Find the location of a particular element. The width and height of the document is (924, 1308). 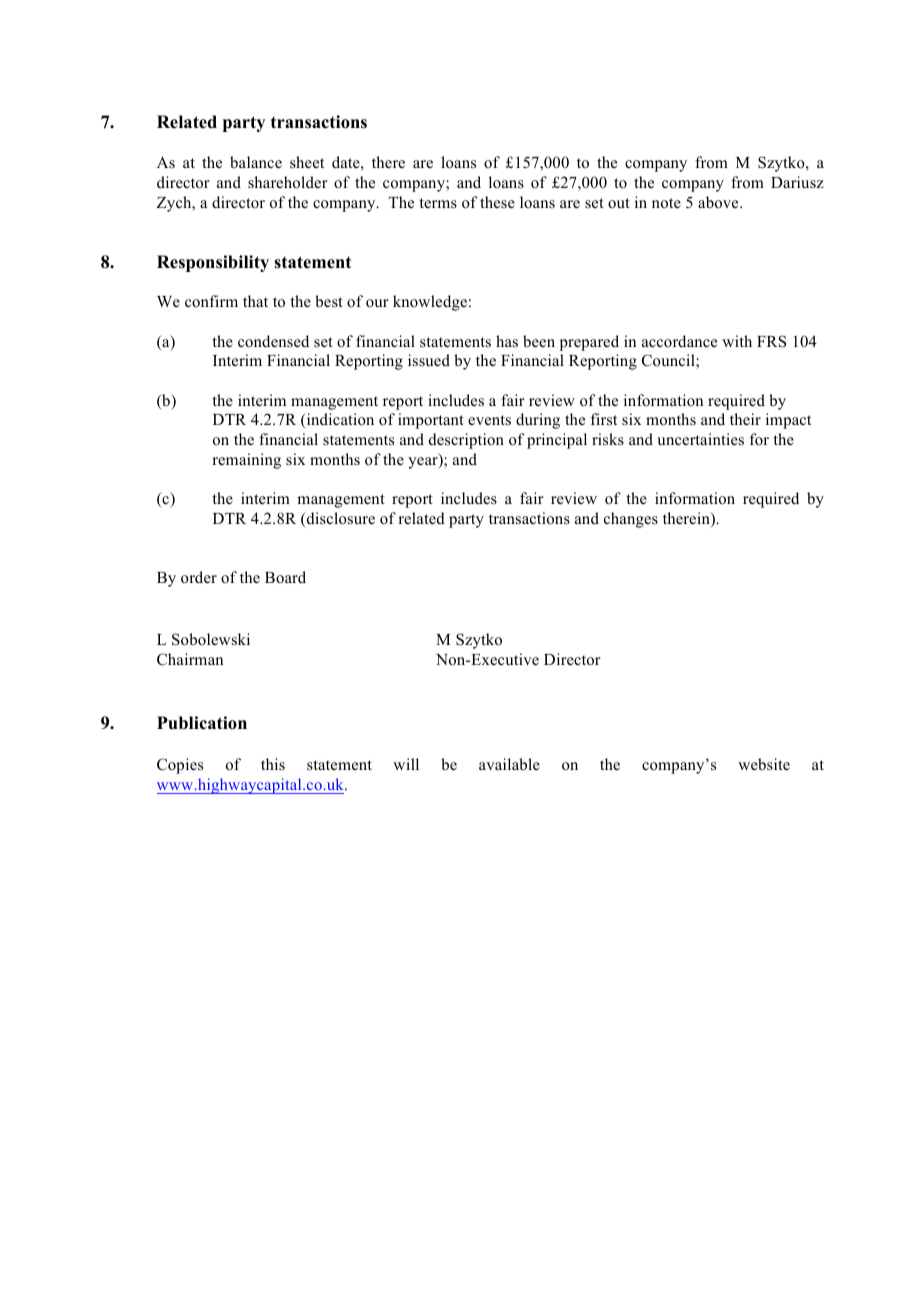

condensed is located at coordinates (273, 341).
